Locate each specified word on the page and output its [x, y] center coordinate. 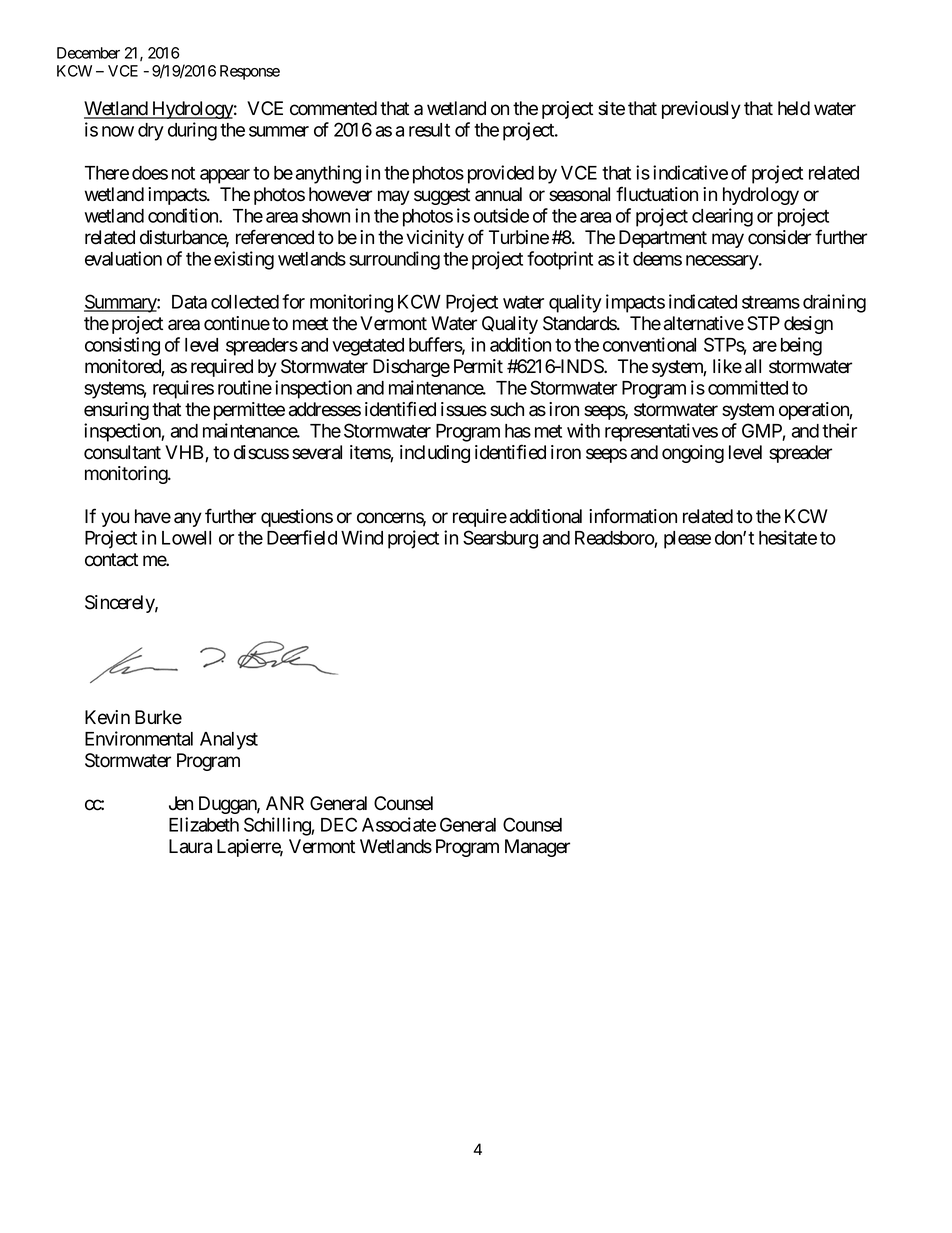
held [794, 108]
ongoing [693, 454]
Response [250, 72]
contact [111, 560]
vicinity [435, 239]
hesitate [788, 537]
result [429, 130]
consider [779, 237]
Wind [362, 537]
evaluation [123, 258]
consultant [122, 452]
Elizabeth [204, 824]
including [435, 454]
